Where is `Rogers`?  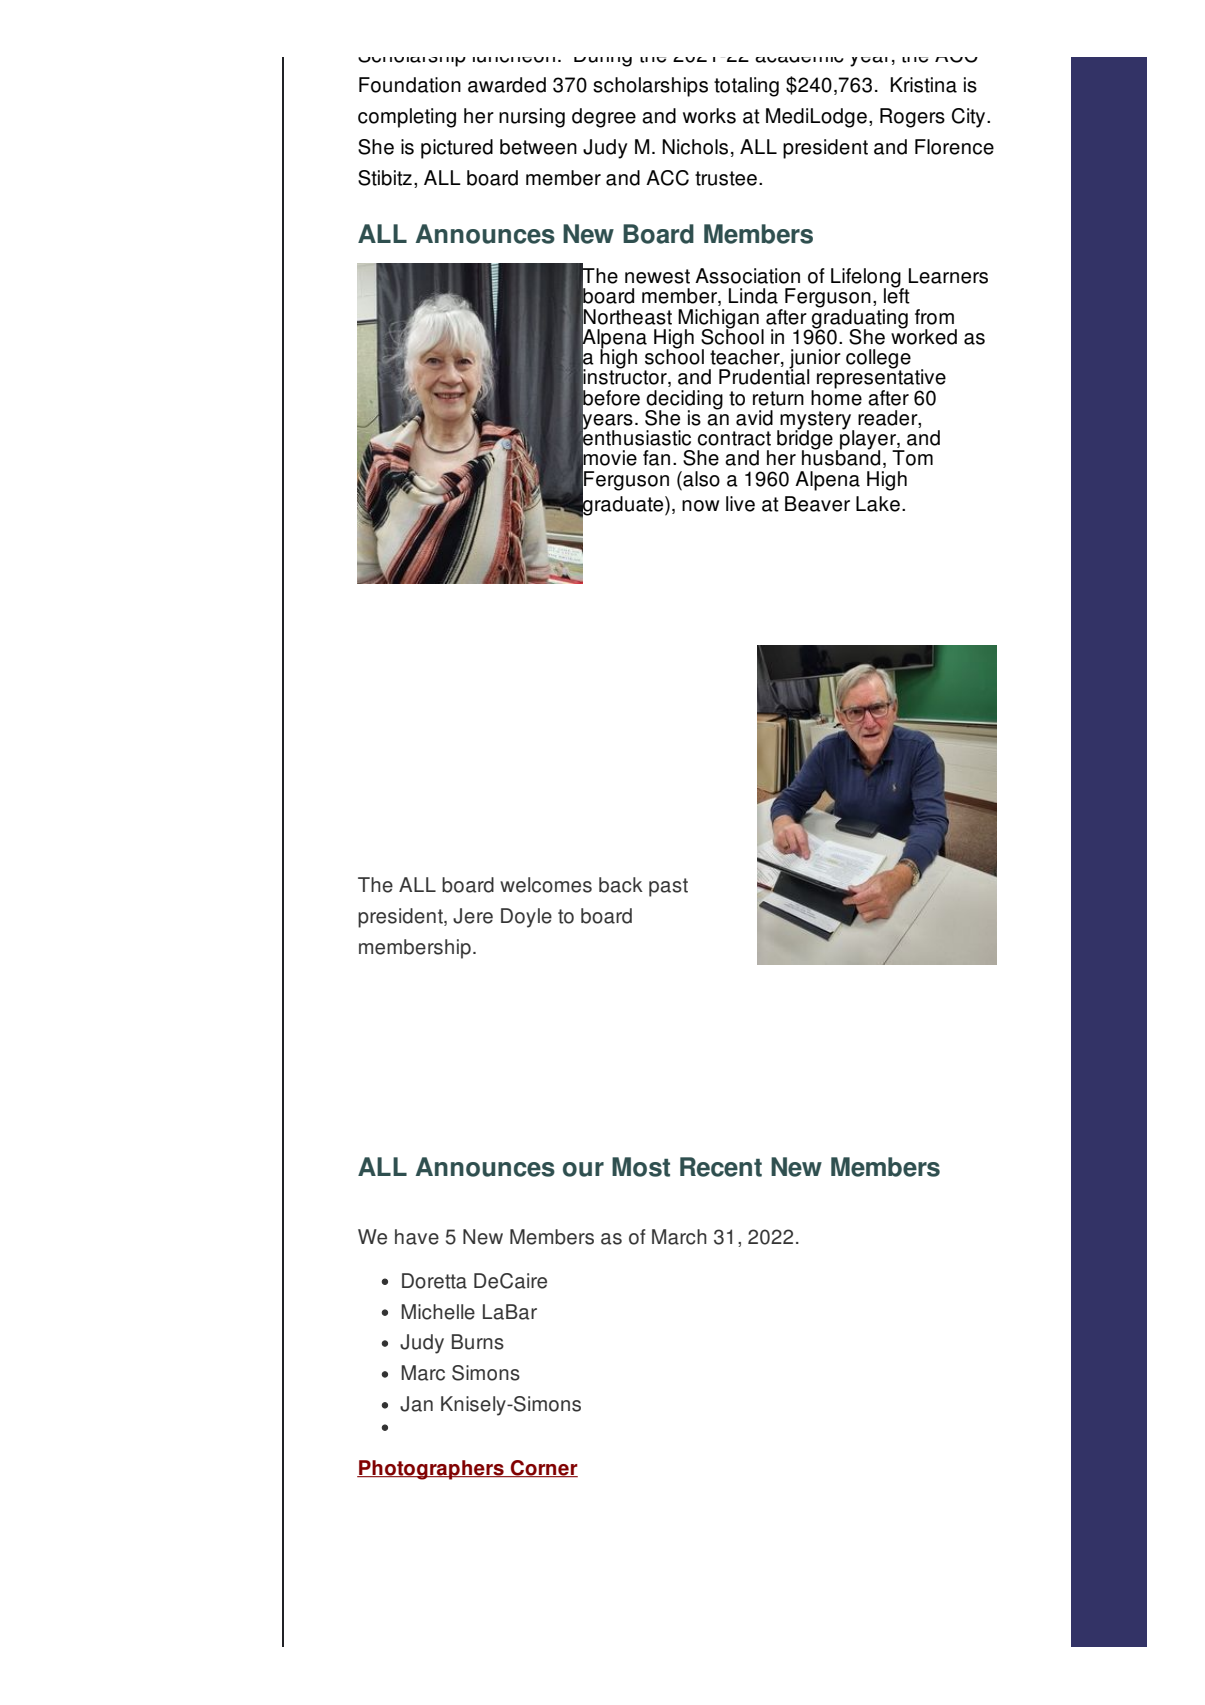 Rogers is located at coordinates (912, 118).
